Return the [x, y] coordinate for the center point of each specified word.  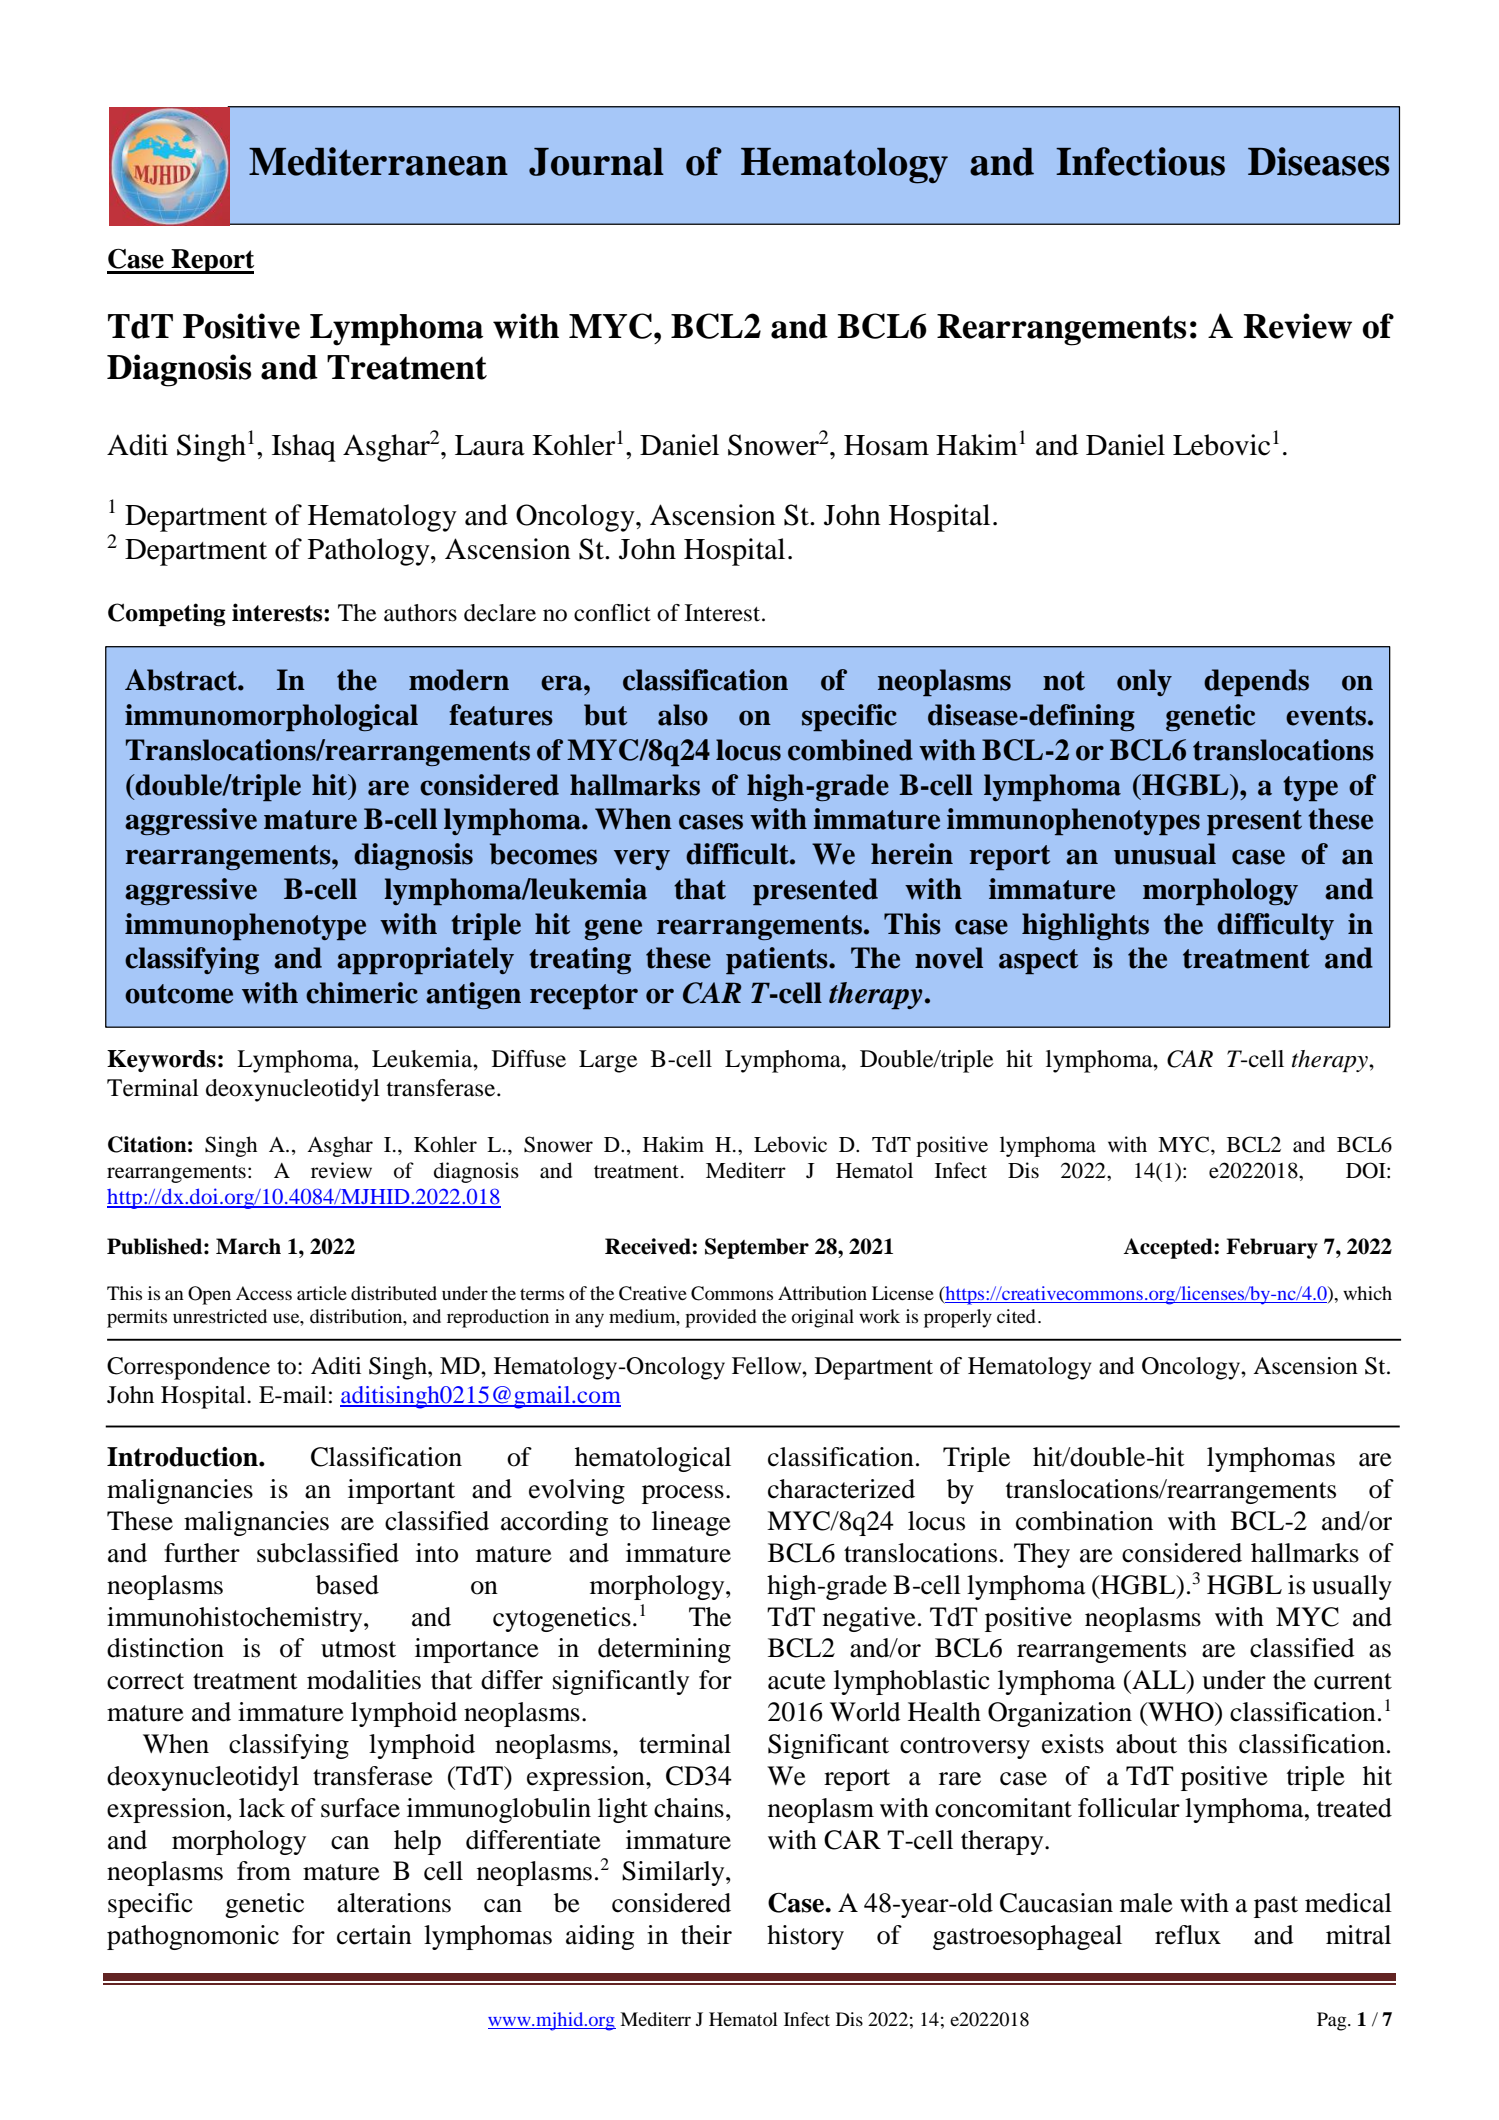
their [706, 1935]
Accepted [1169, 1248]
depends [1256, 682]
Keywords [161, 1061]
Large [608, 1061]
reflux [1188, 1935]
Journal [596, 162]
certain [374, 1935]
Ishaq [304, 448]
